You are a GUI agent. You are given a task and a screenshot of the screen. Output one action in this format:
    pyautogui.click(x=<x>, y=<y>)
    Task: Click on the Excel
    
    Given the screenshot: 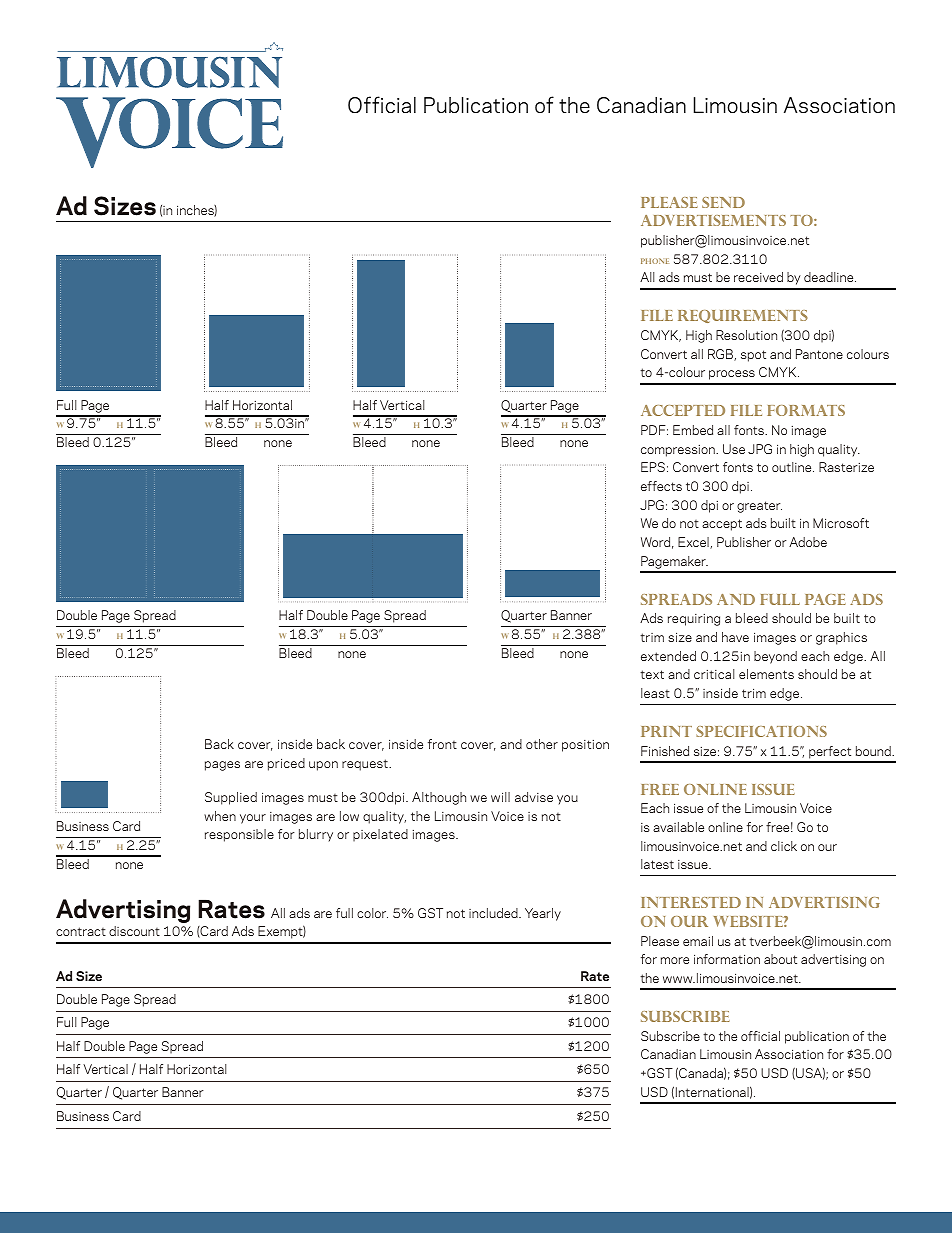 What is the action you would take?
    pyautogui.click(x=694, y=543)
